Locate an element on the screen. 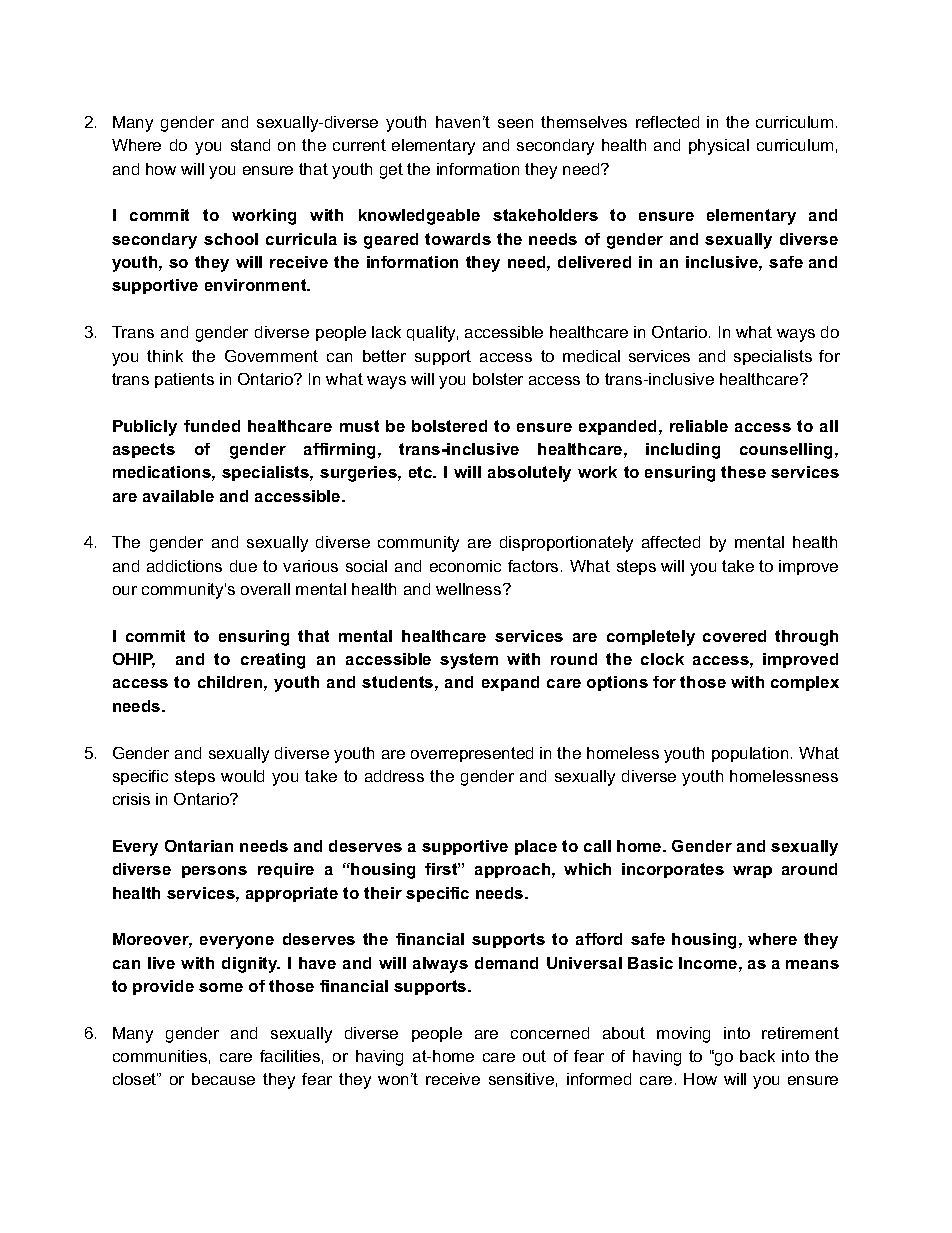 Image resolution: width=952 pixels, height=1233 pixels. reliable is located at coordinates (699, 426).
